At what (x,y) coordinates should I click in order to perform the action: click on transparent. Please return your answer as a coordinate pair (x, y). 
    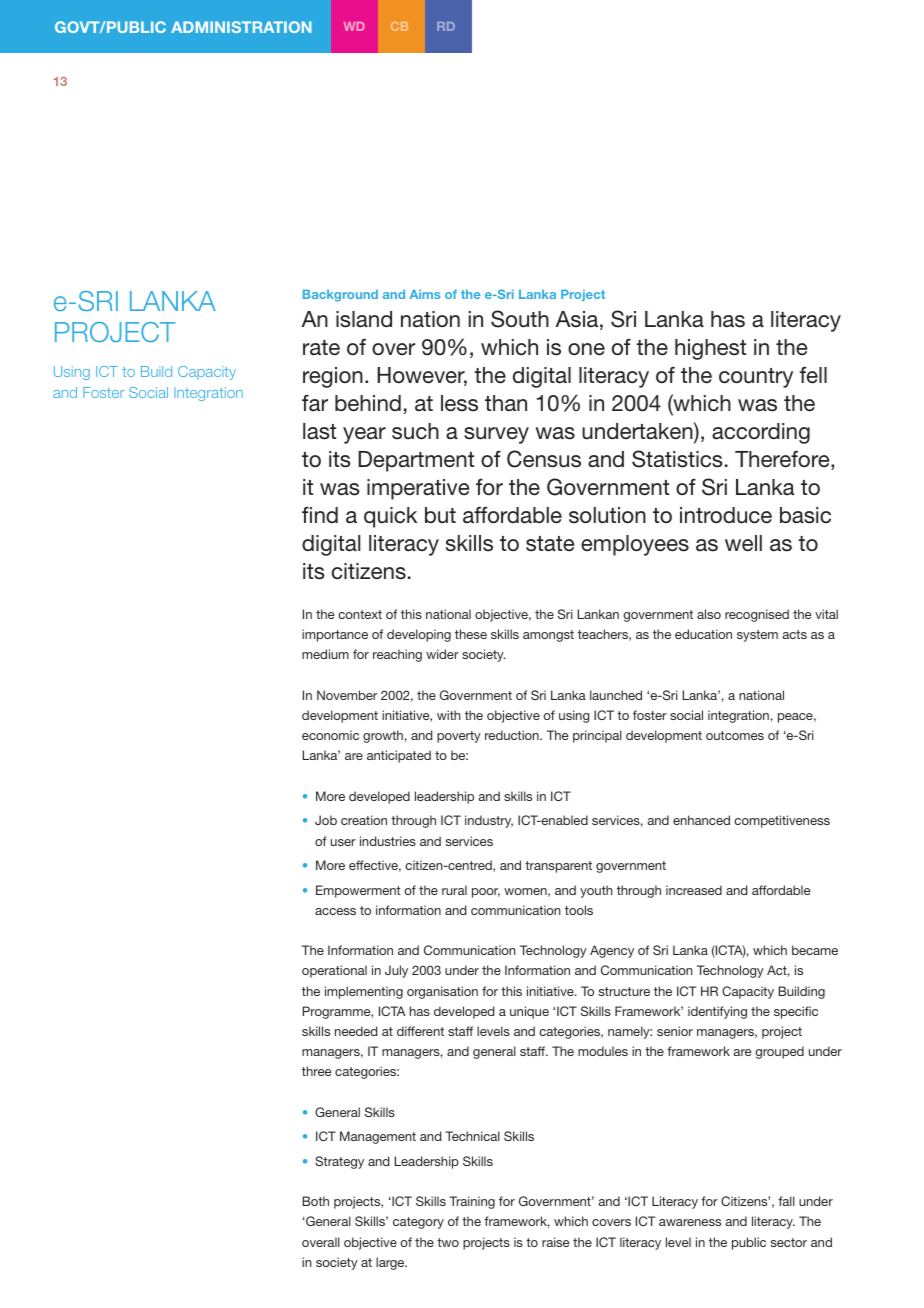
    Looking at the image, I should click on (558, 867).
